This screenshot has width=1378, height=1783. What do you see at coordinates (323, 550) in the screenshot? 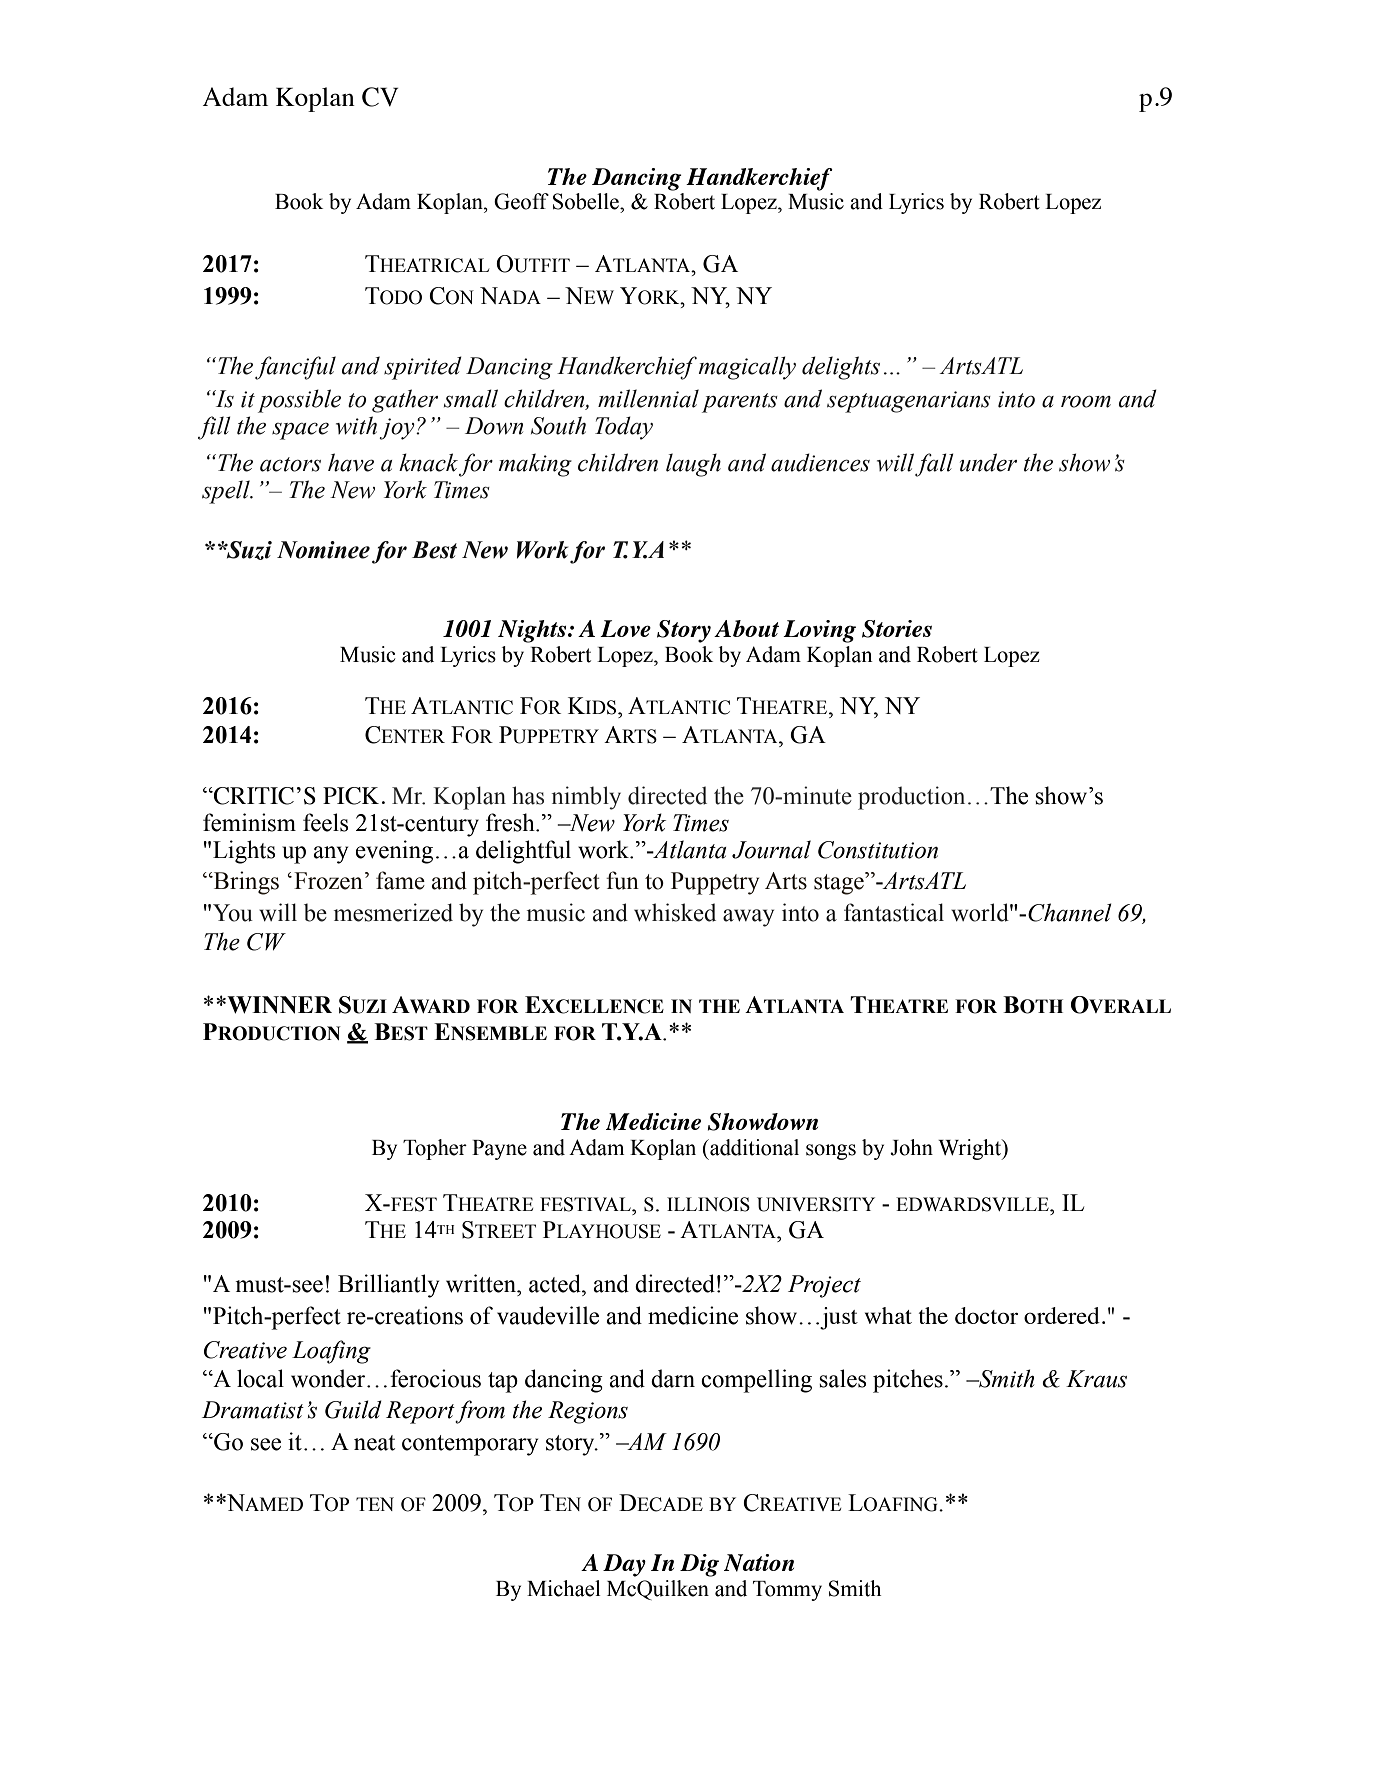
I see `Nominee` at bounding box center [323, 550].
